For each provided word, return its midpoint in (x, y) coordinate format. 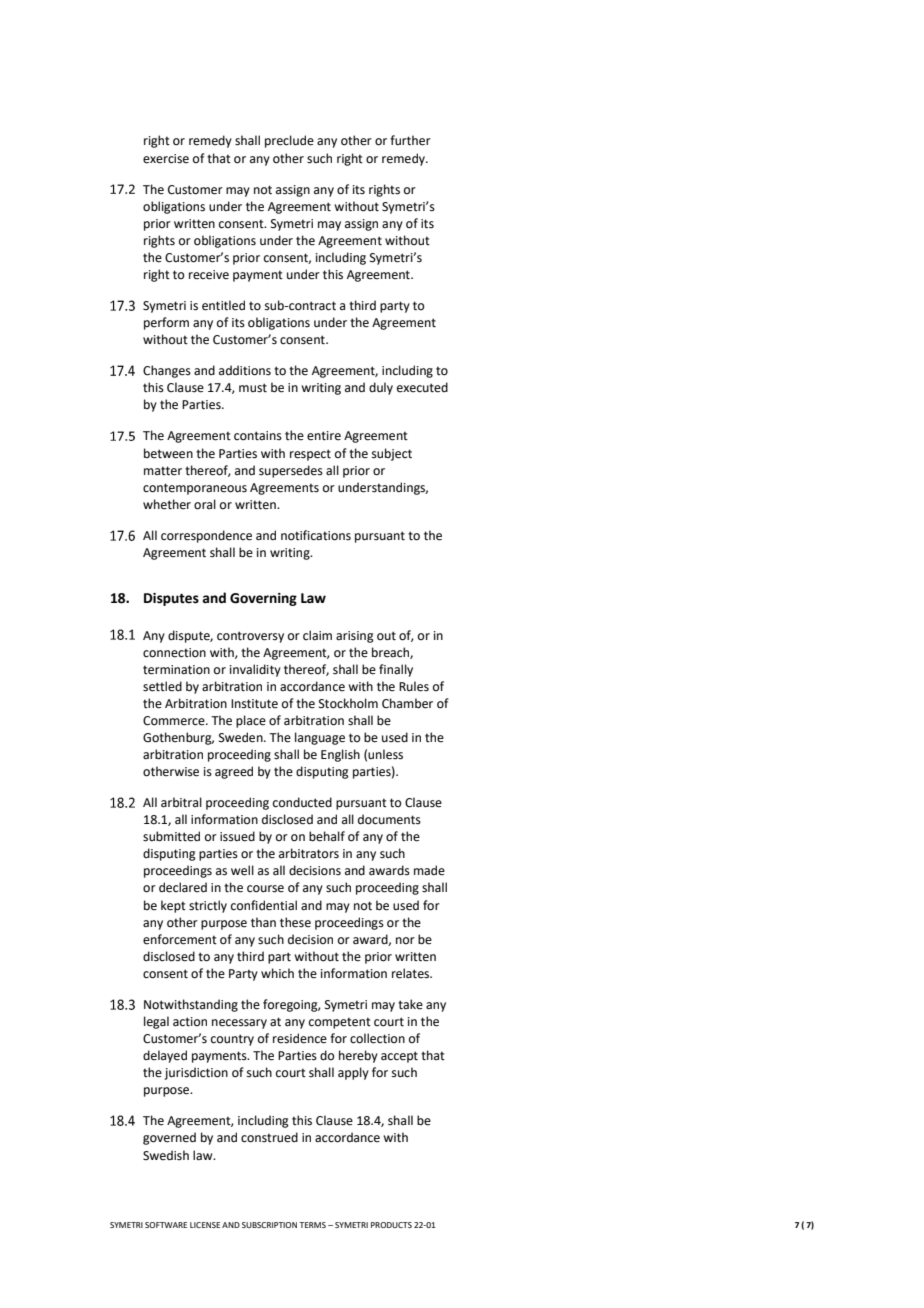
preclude (289, 141)
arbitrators (309, 853)
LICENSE (205, 1225)
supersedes (291, 471)
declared (183, 887)
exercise (166, 159)
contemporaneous (195, 489)
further (410, 140)
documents (389, 819)
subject (392, 454)
